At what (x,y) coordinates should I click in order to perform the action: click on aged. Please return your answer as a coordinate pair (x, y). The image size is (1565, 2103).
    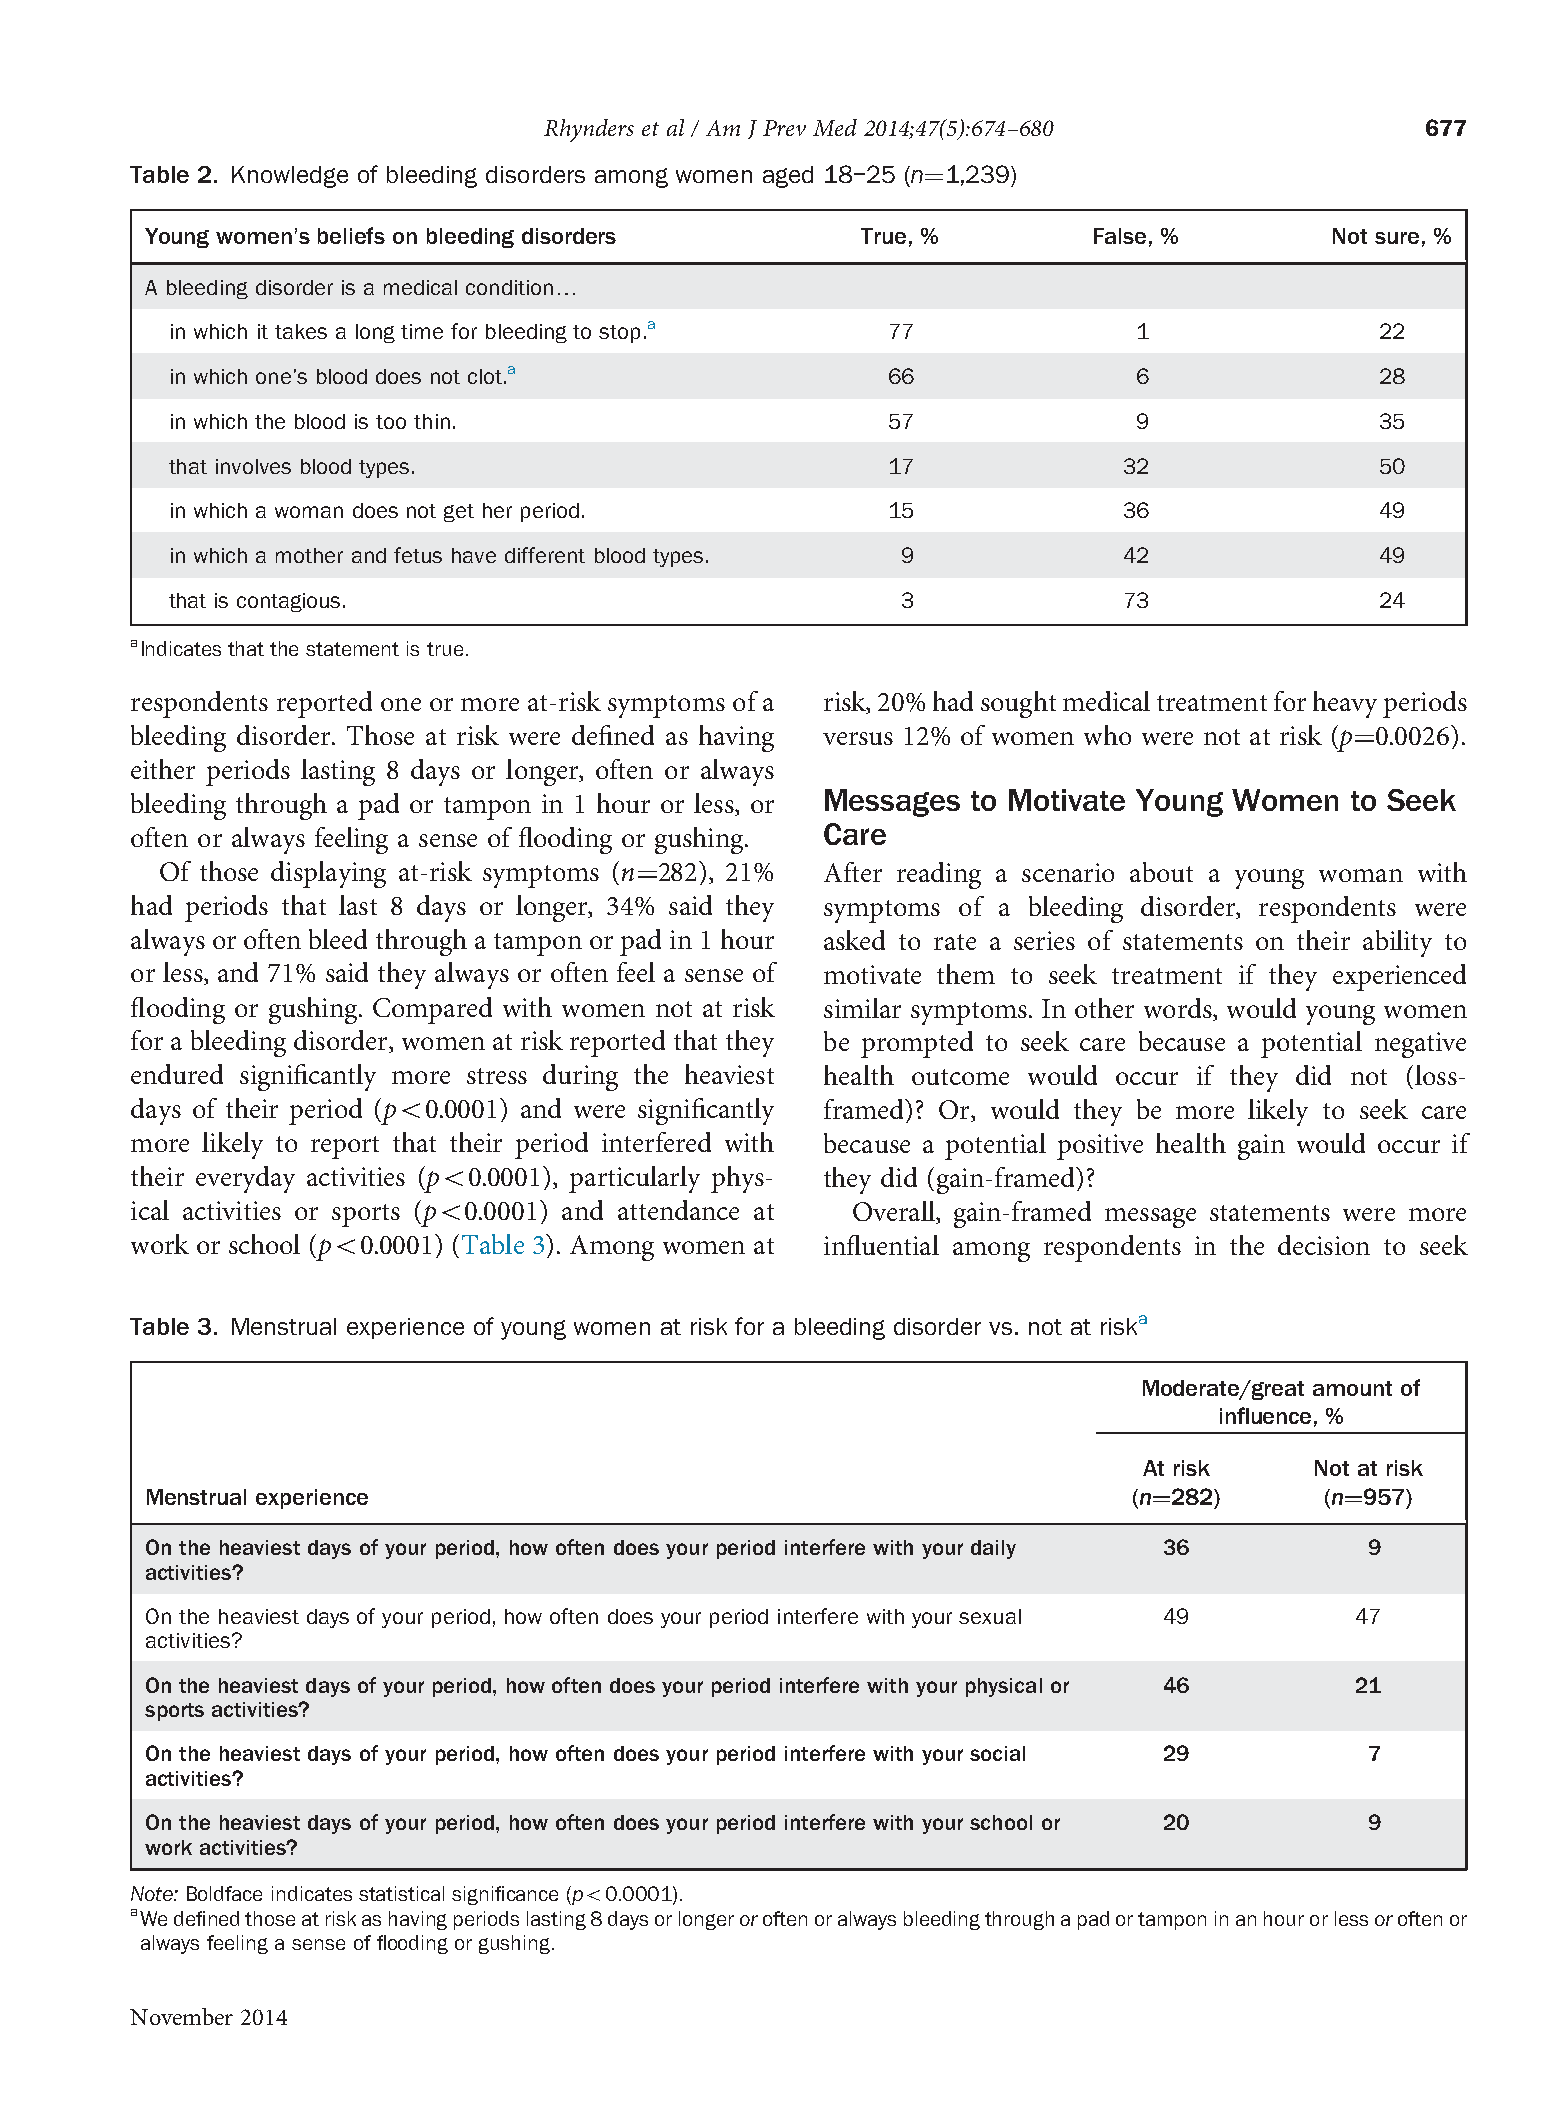
    Looking at the image, I should click on (788, 177).
